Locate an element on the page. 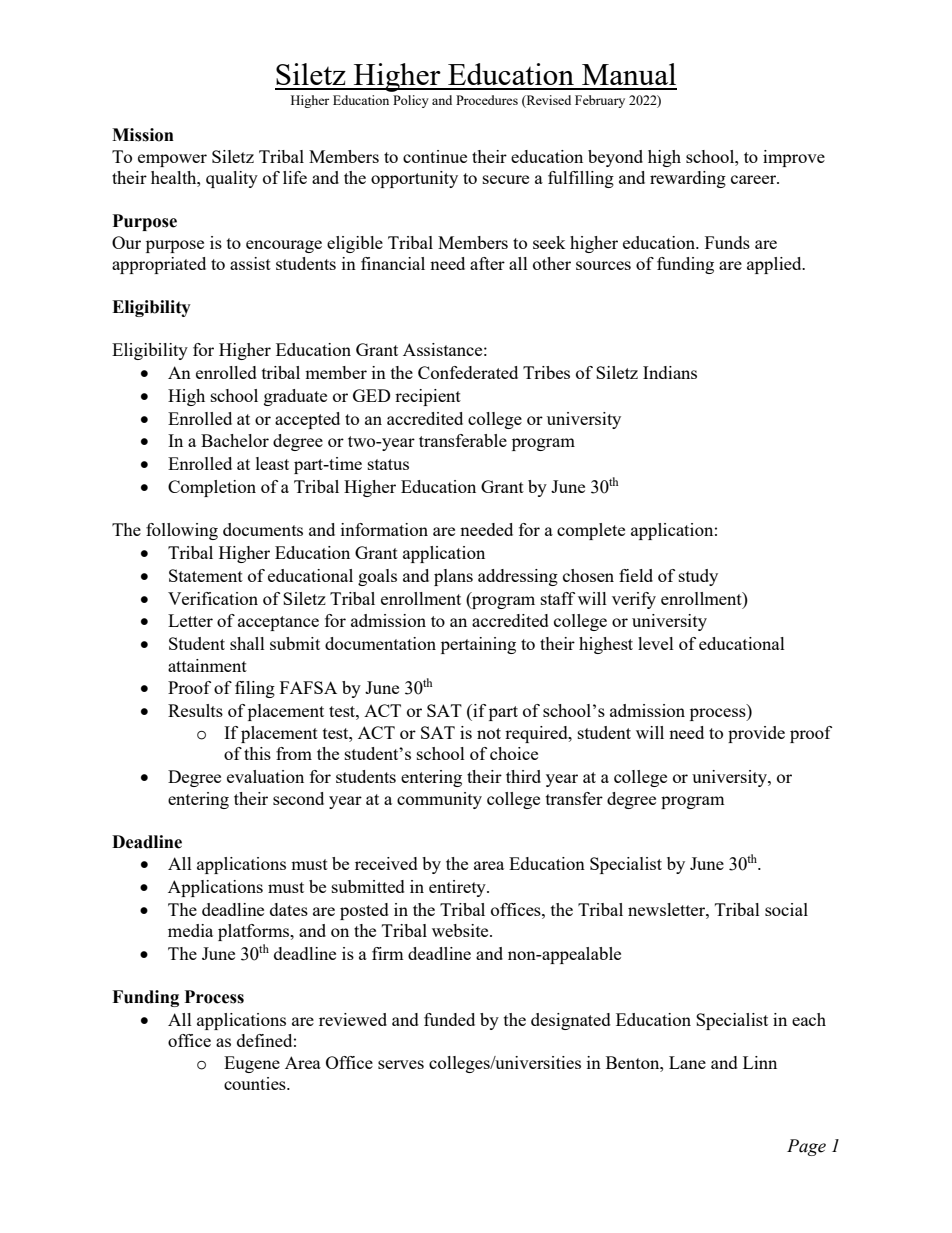  shall is located at coordinates (247, 643).
